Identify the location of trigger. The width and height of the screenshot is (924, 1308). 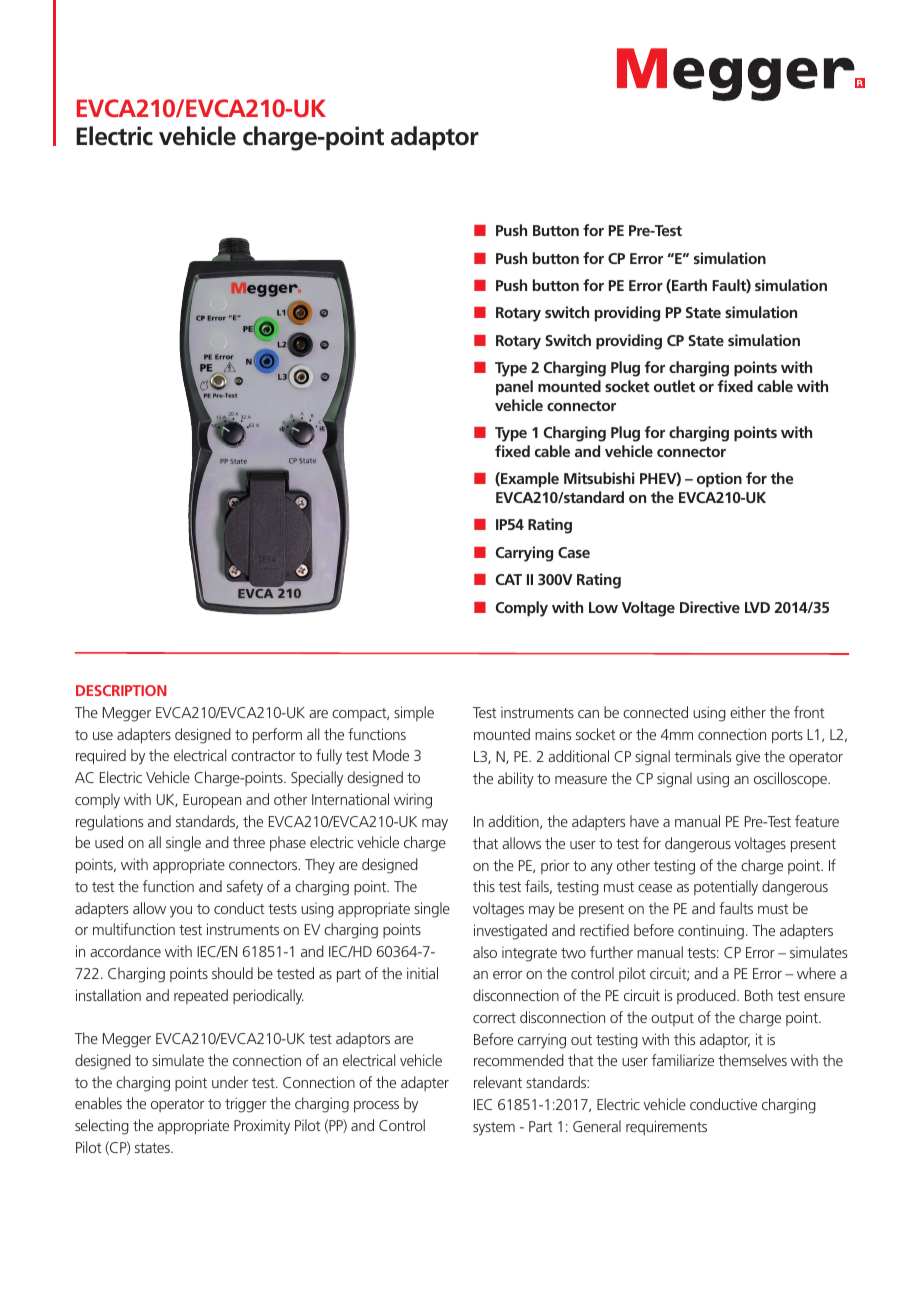
(246, 1105).
